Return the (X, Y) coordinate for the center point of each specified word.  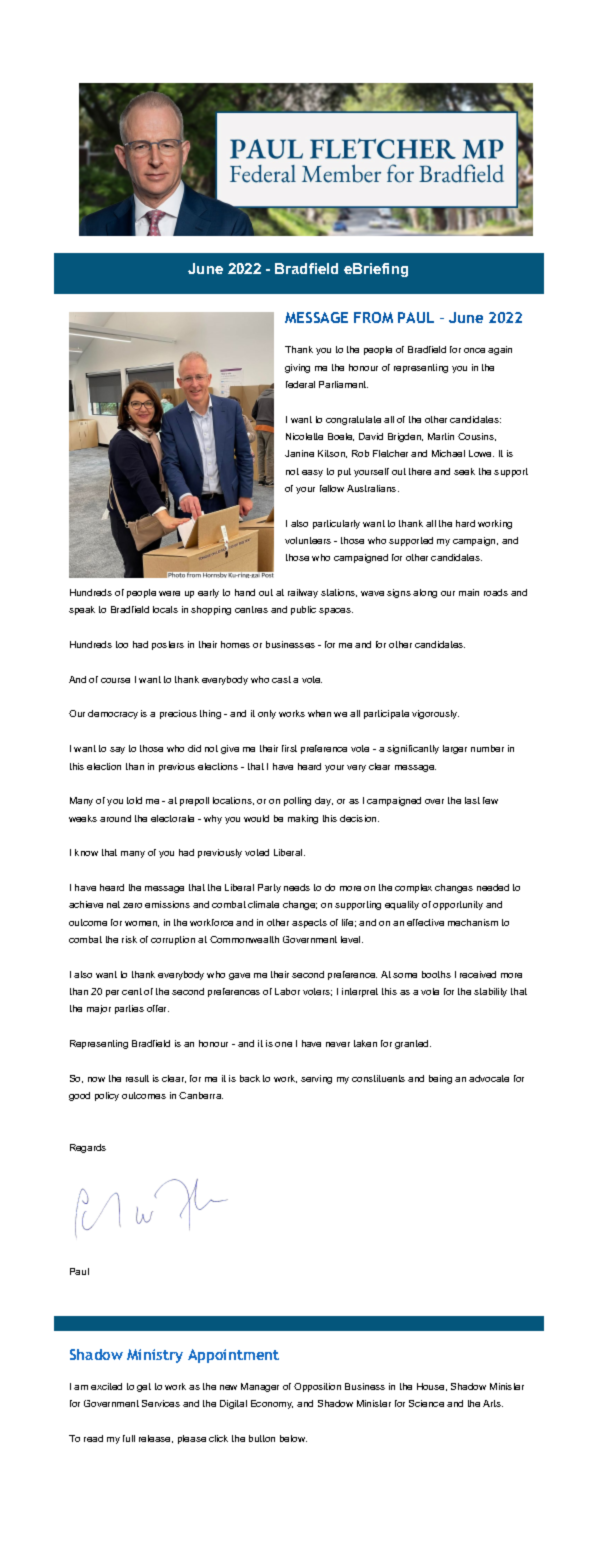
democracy (113, 714)
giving (297, 368)
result (137, 1078)
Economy (272, 1404)
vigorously (435, 714)
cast (281, 679)
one (283, 1044)
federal (300, 384)
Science (426, 1403)
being (440, 1079)
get (144, 1387)
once (474, 350)
